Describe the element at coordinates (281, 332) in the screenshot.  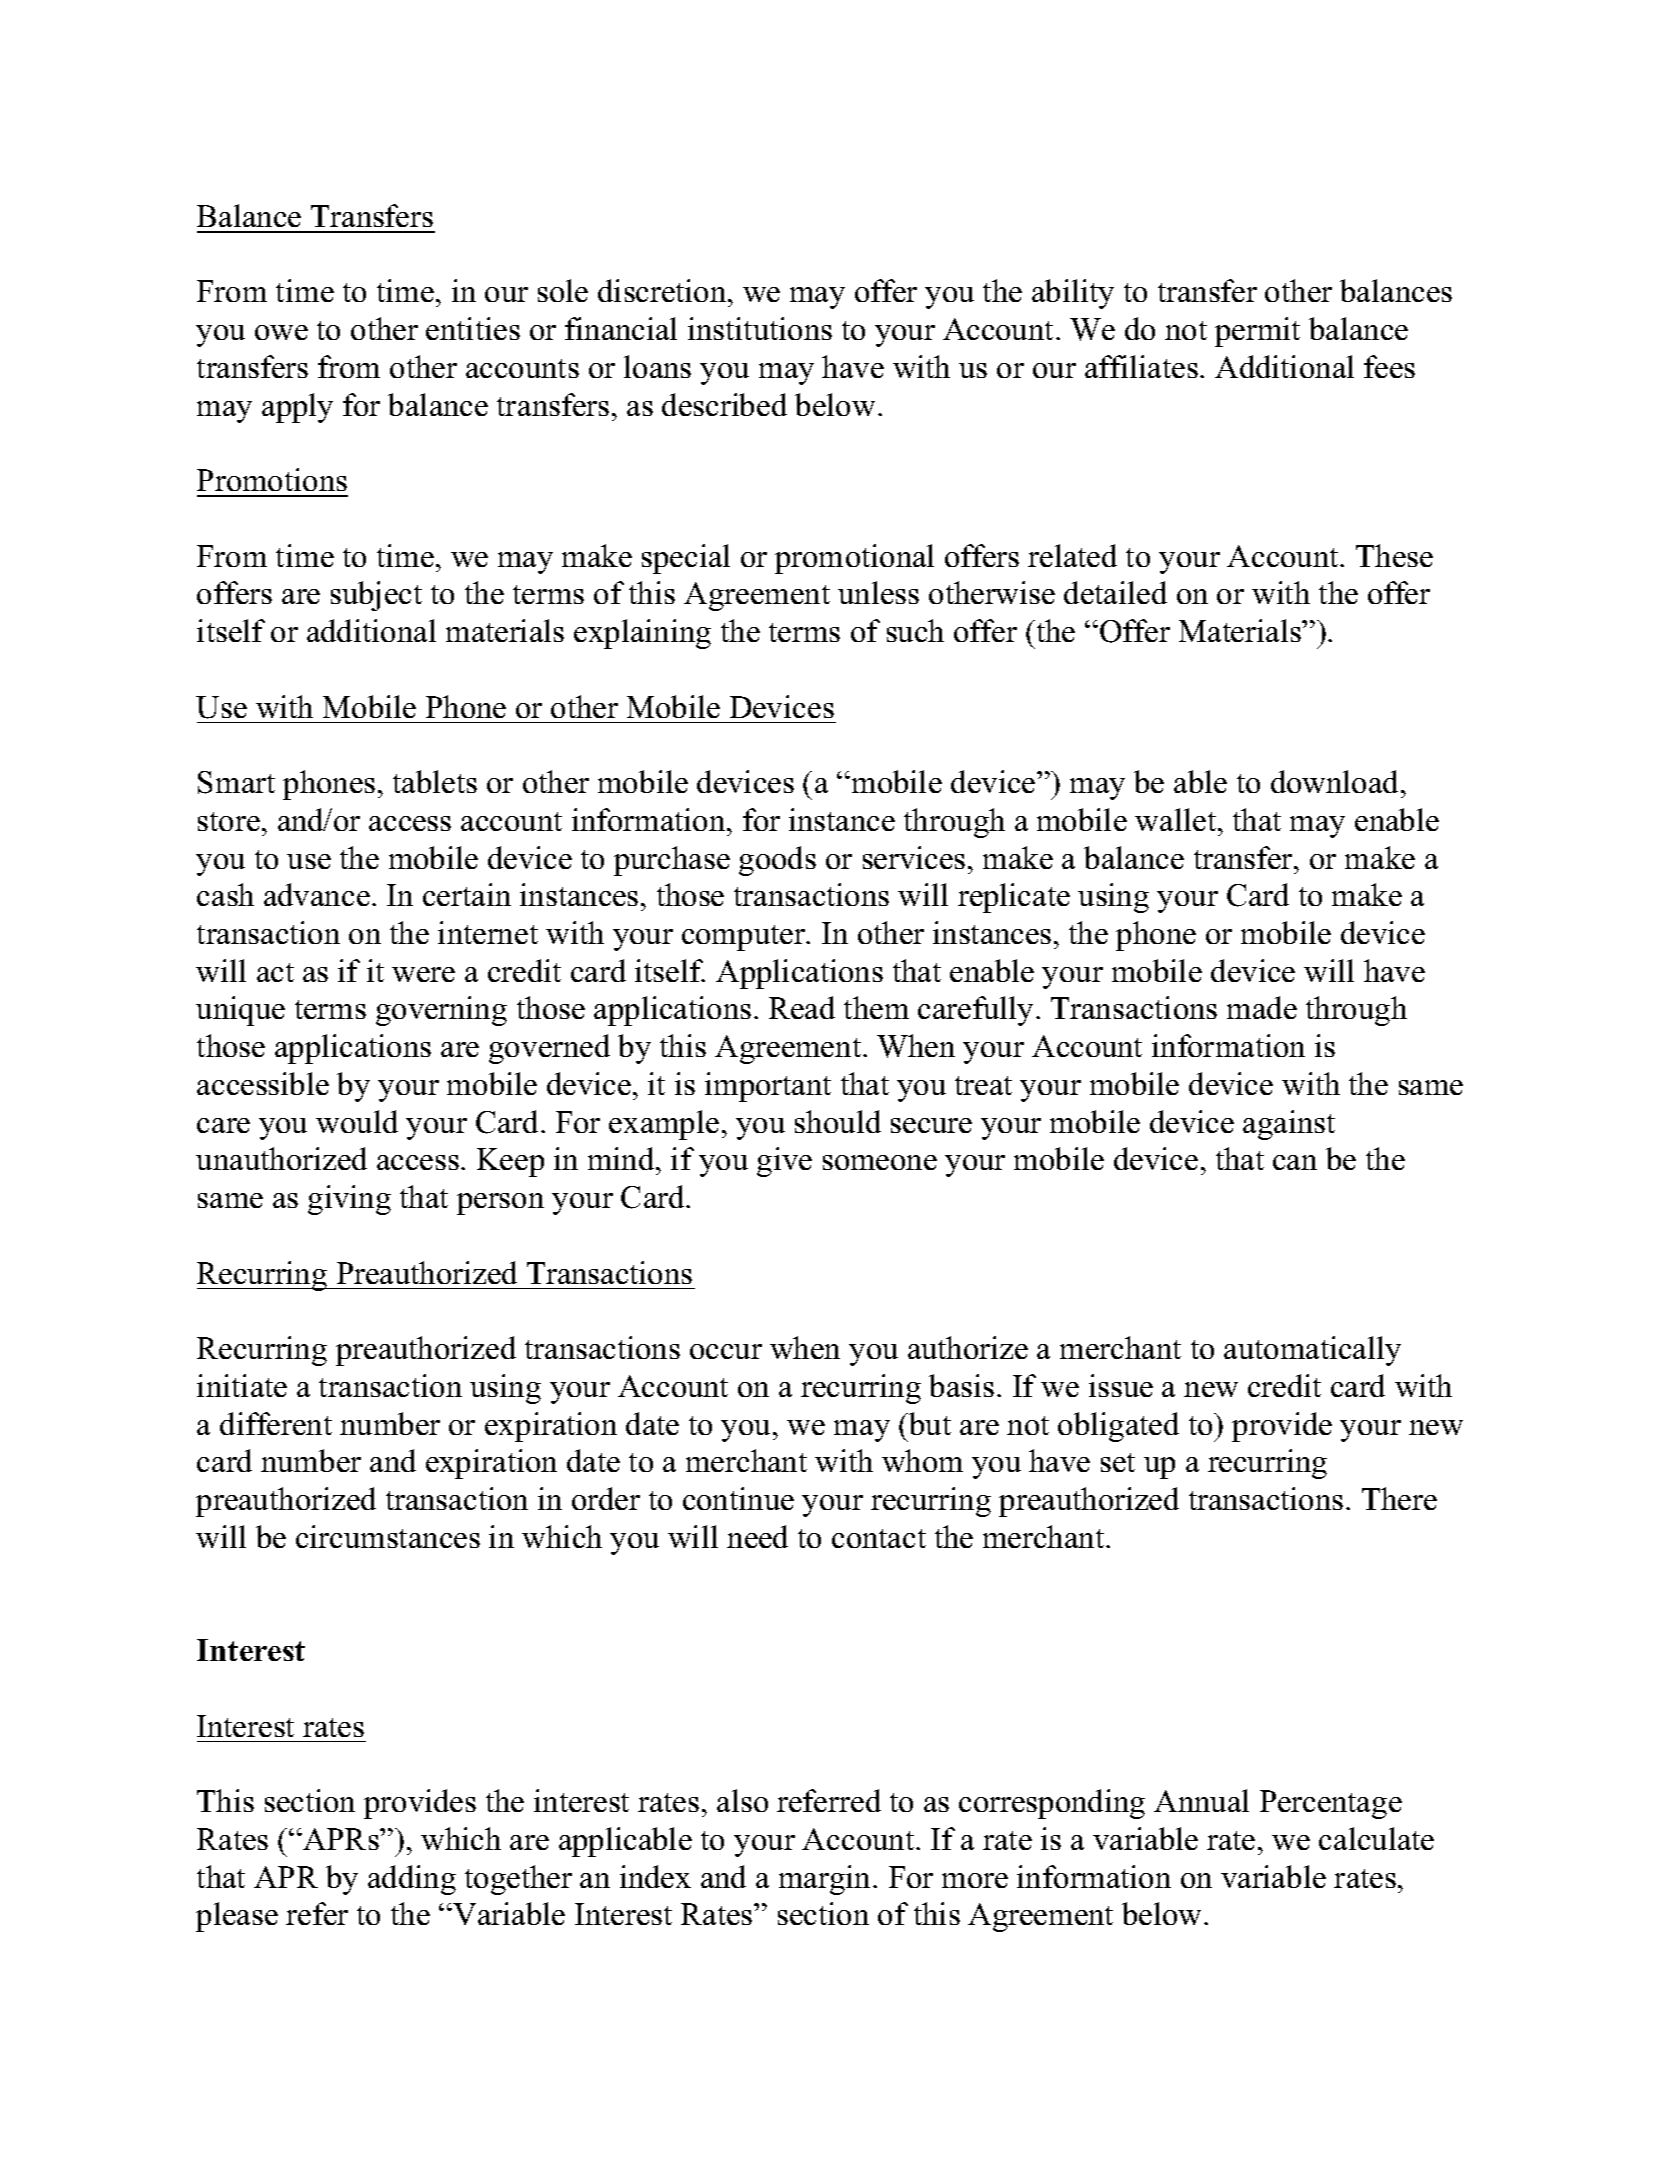
I see `owe` at that location.
